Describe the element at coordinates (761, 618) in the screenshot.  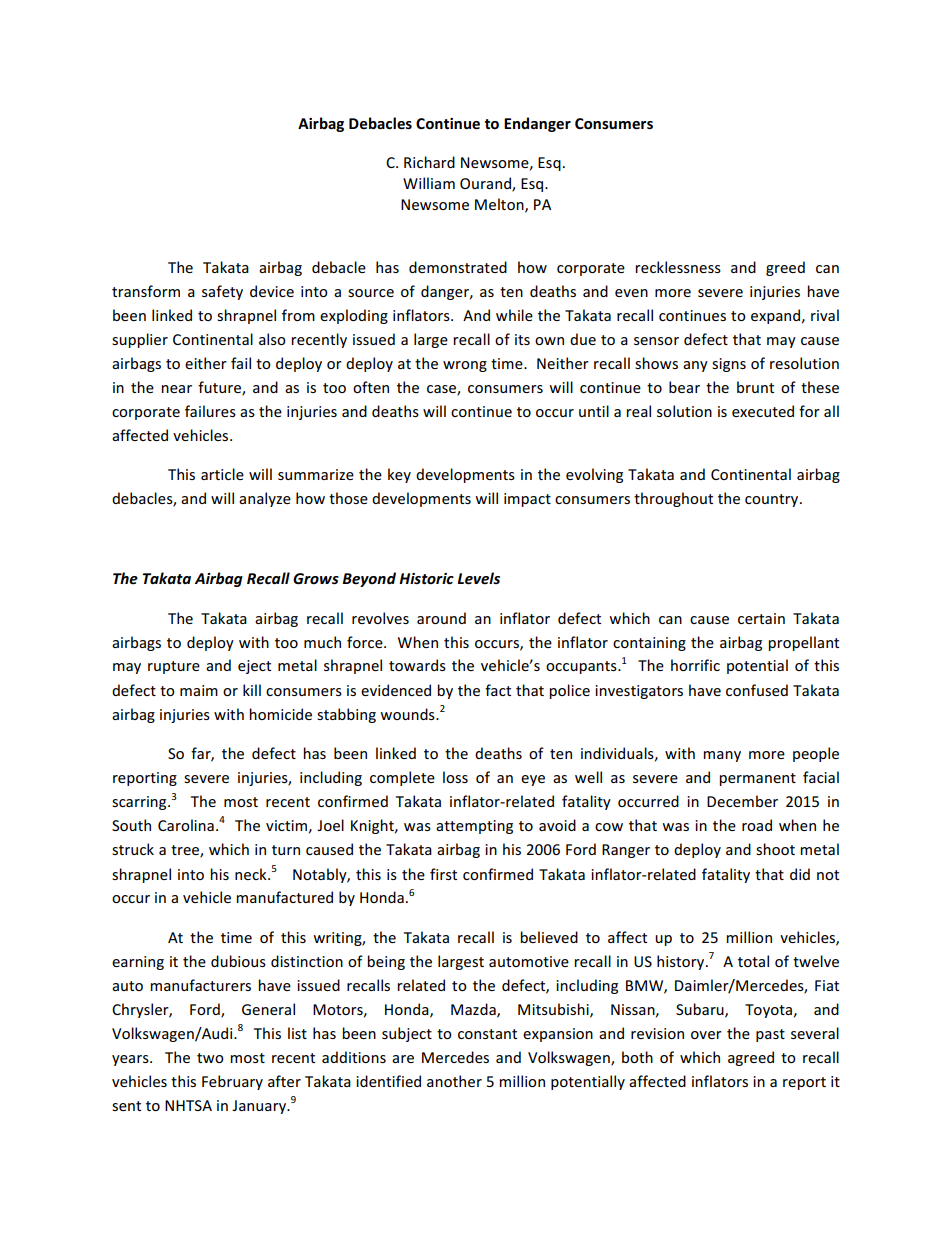
I see `certain` at that location.
